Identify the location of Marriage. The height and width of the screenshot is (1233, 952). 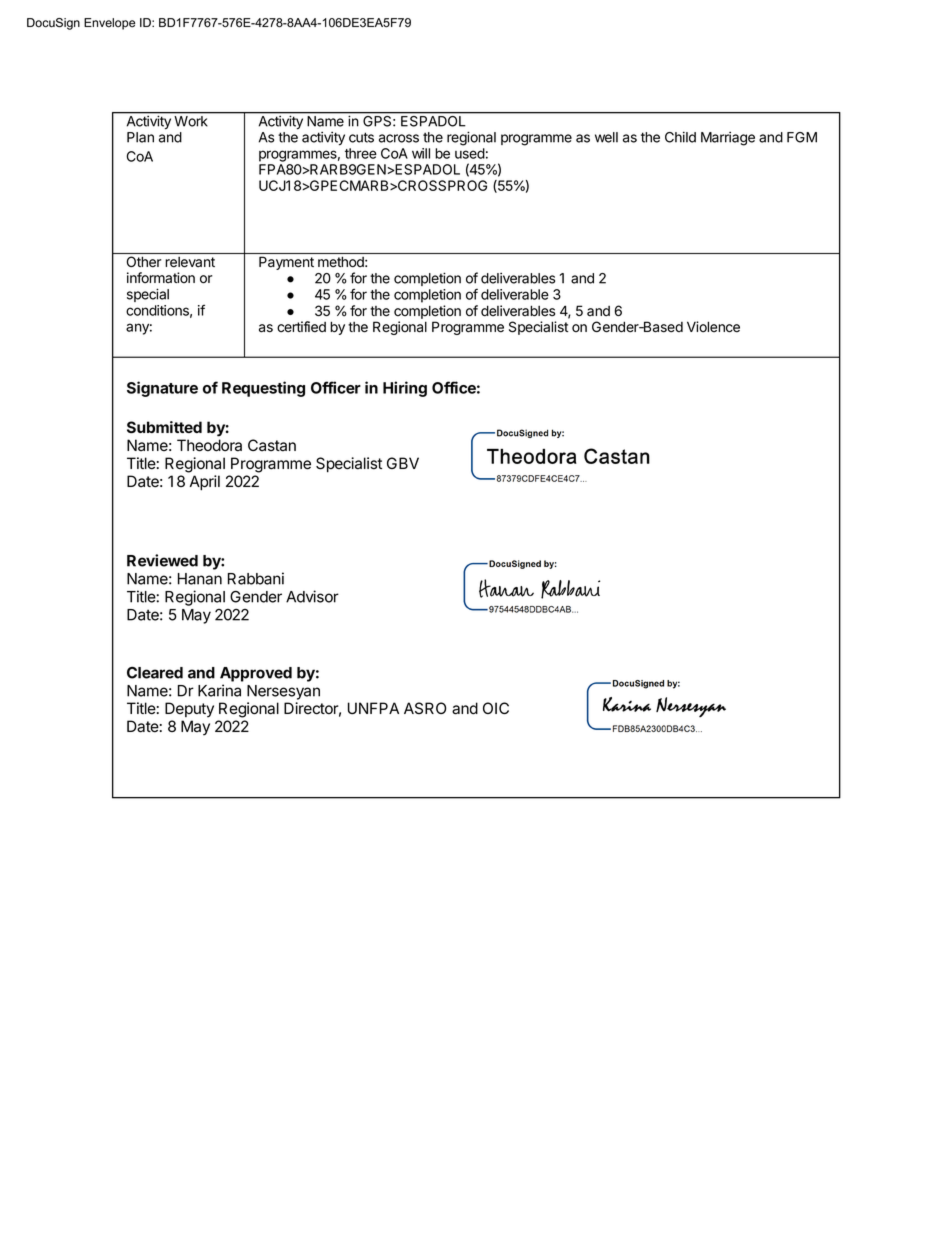
(728, 139).
